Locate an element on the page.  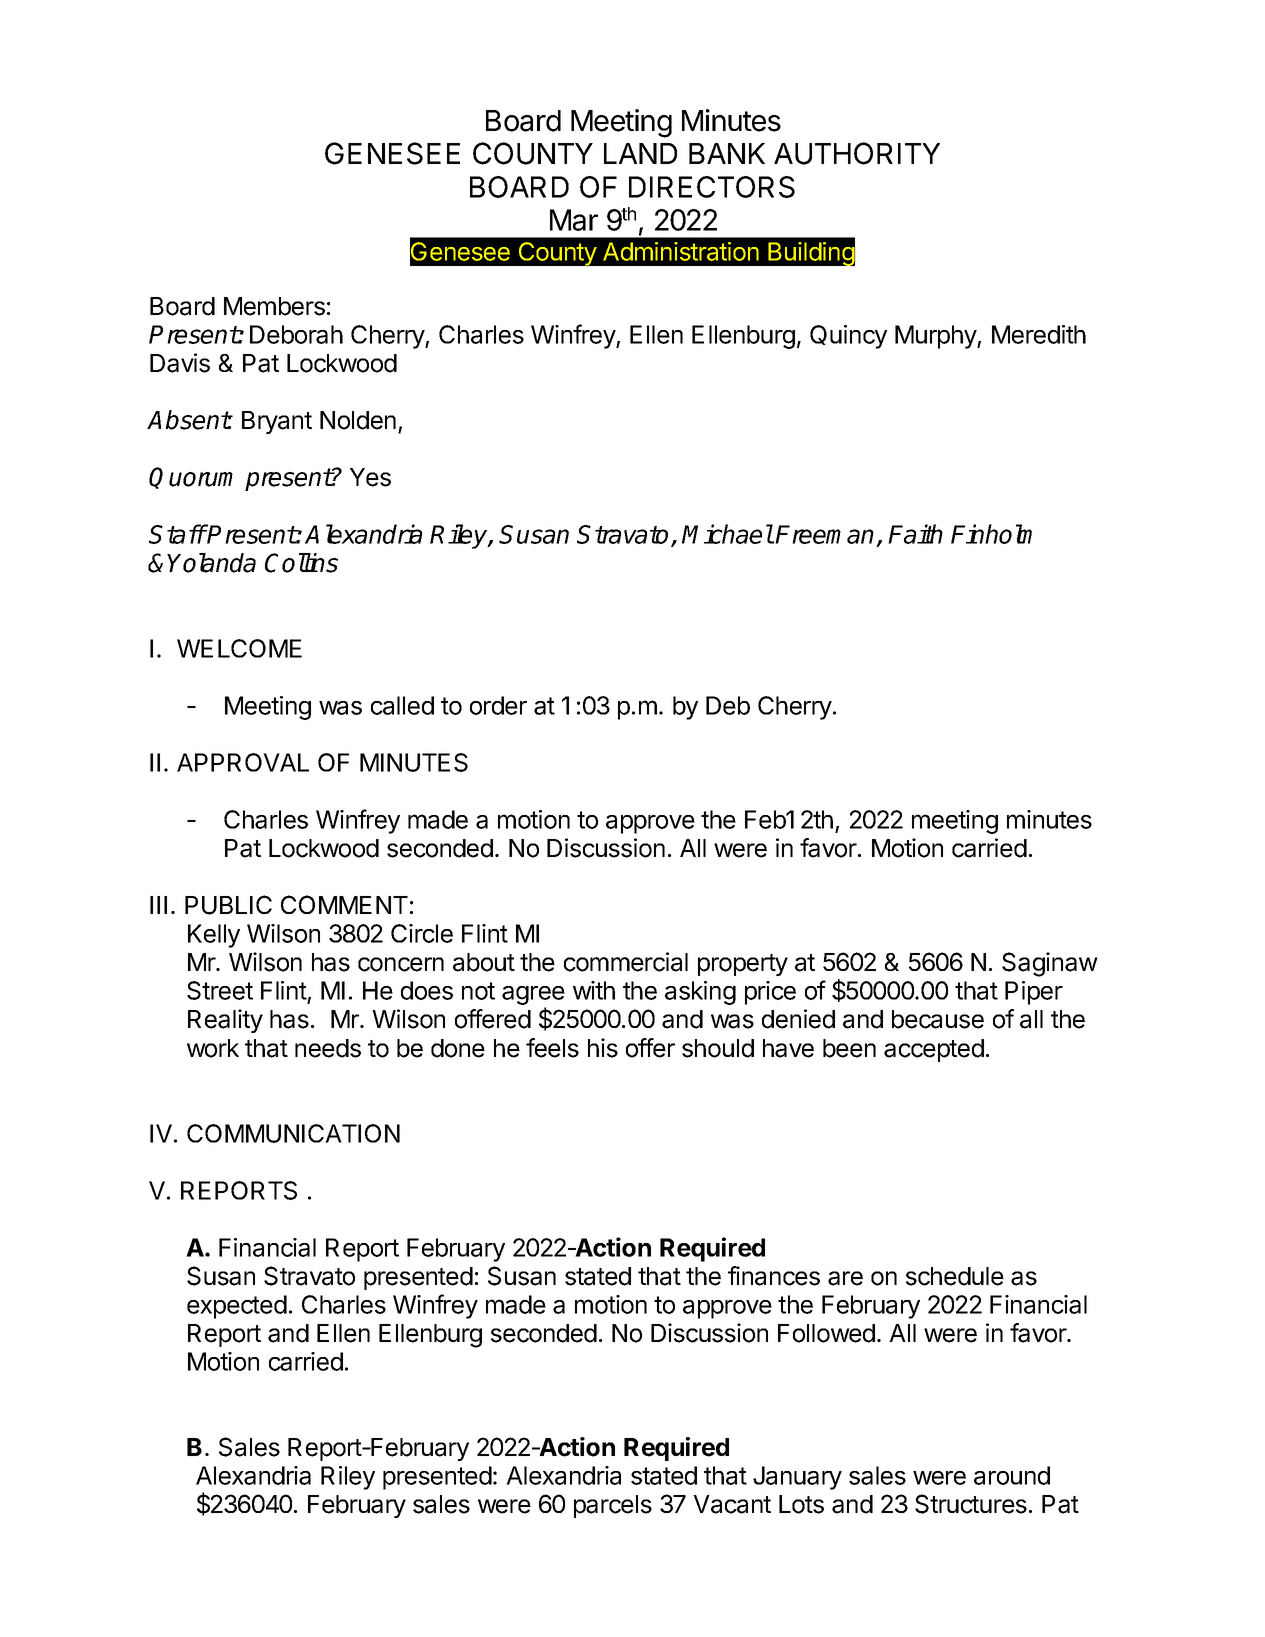
Reality is located at coordinates (225, 1021).
